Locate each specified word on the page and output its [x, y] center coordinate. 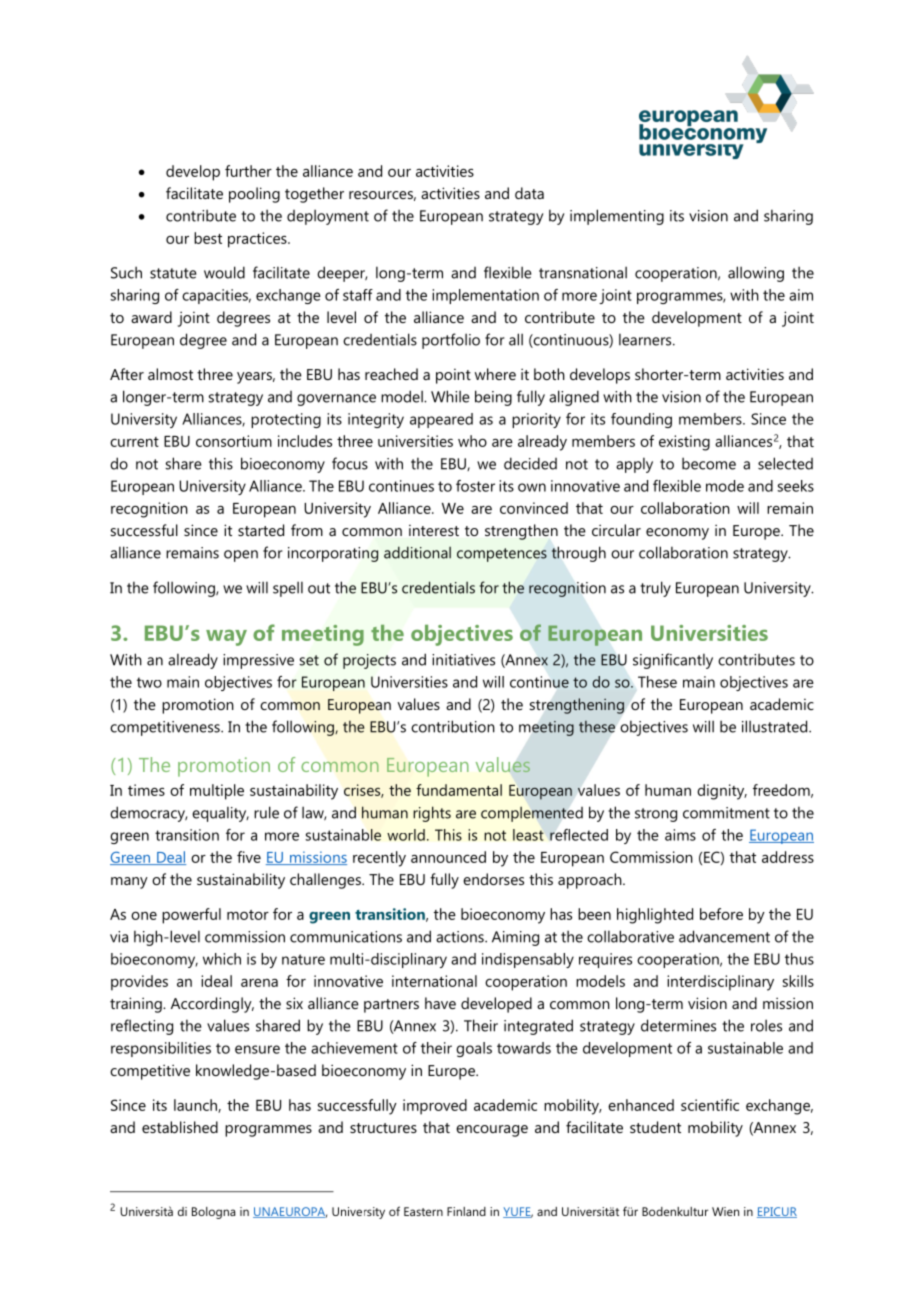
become [709, 463]
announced [448, 857]
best [208, 238]
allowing [756, 274]
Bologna [213, 1213]
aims [680, 835]
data [529, 193]
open [241, 556]
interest [434, 530]
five [249, 857]
